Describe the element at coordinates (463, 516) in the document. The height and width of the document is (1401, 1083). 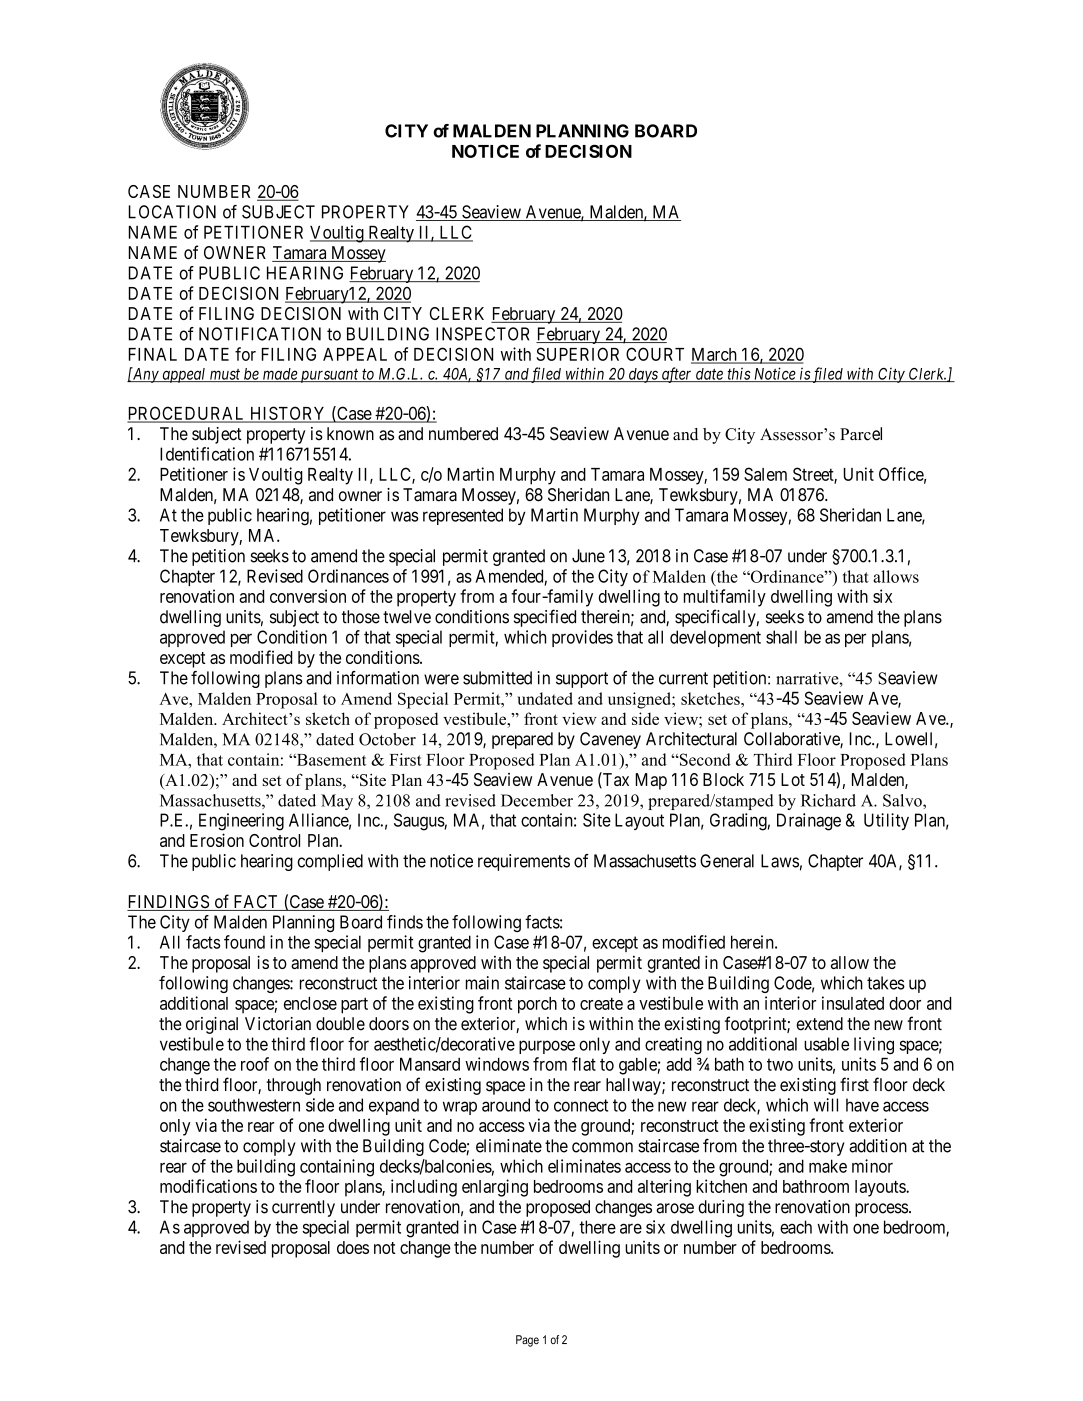
I see `represented` at that location.
